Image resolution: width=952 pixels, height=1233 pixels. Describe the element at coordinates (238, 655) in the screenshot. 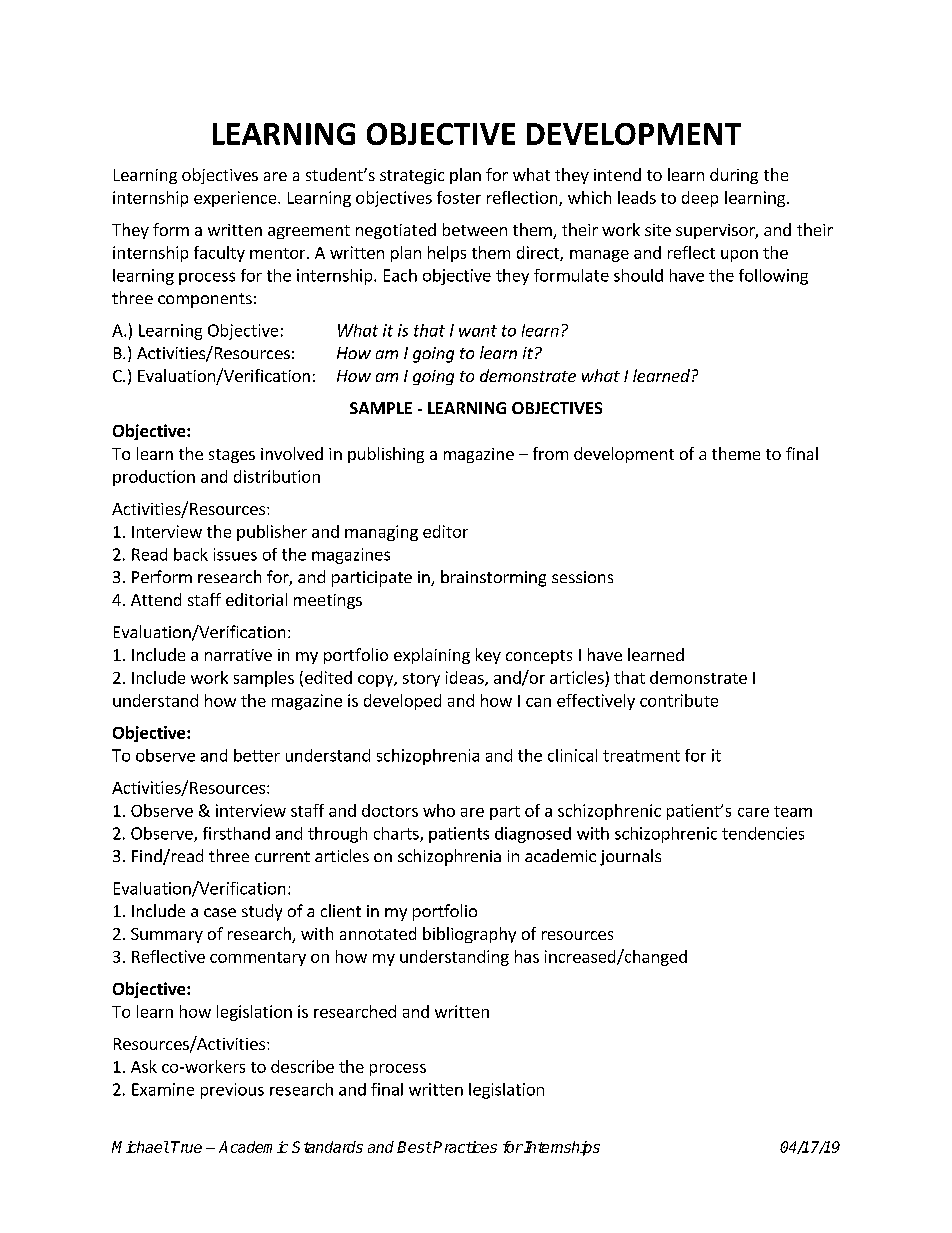

I see `narrative` at that location.
